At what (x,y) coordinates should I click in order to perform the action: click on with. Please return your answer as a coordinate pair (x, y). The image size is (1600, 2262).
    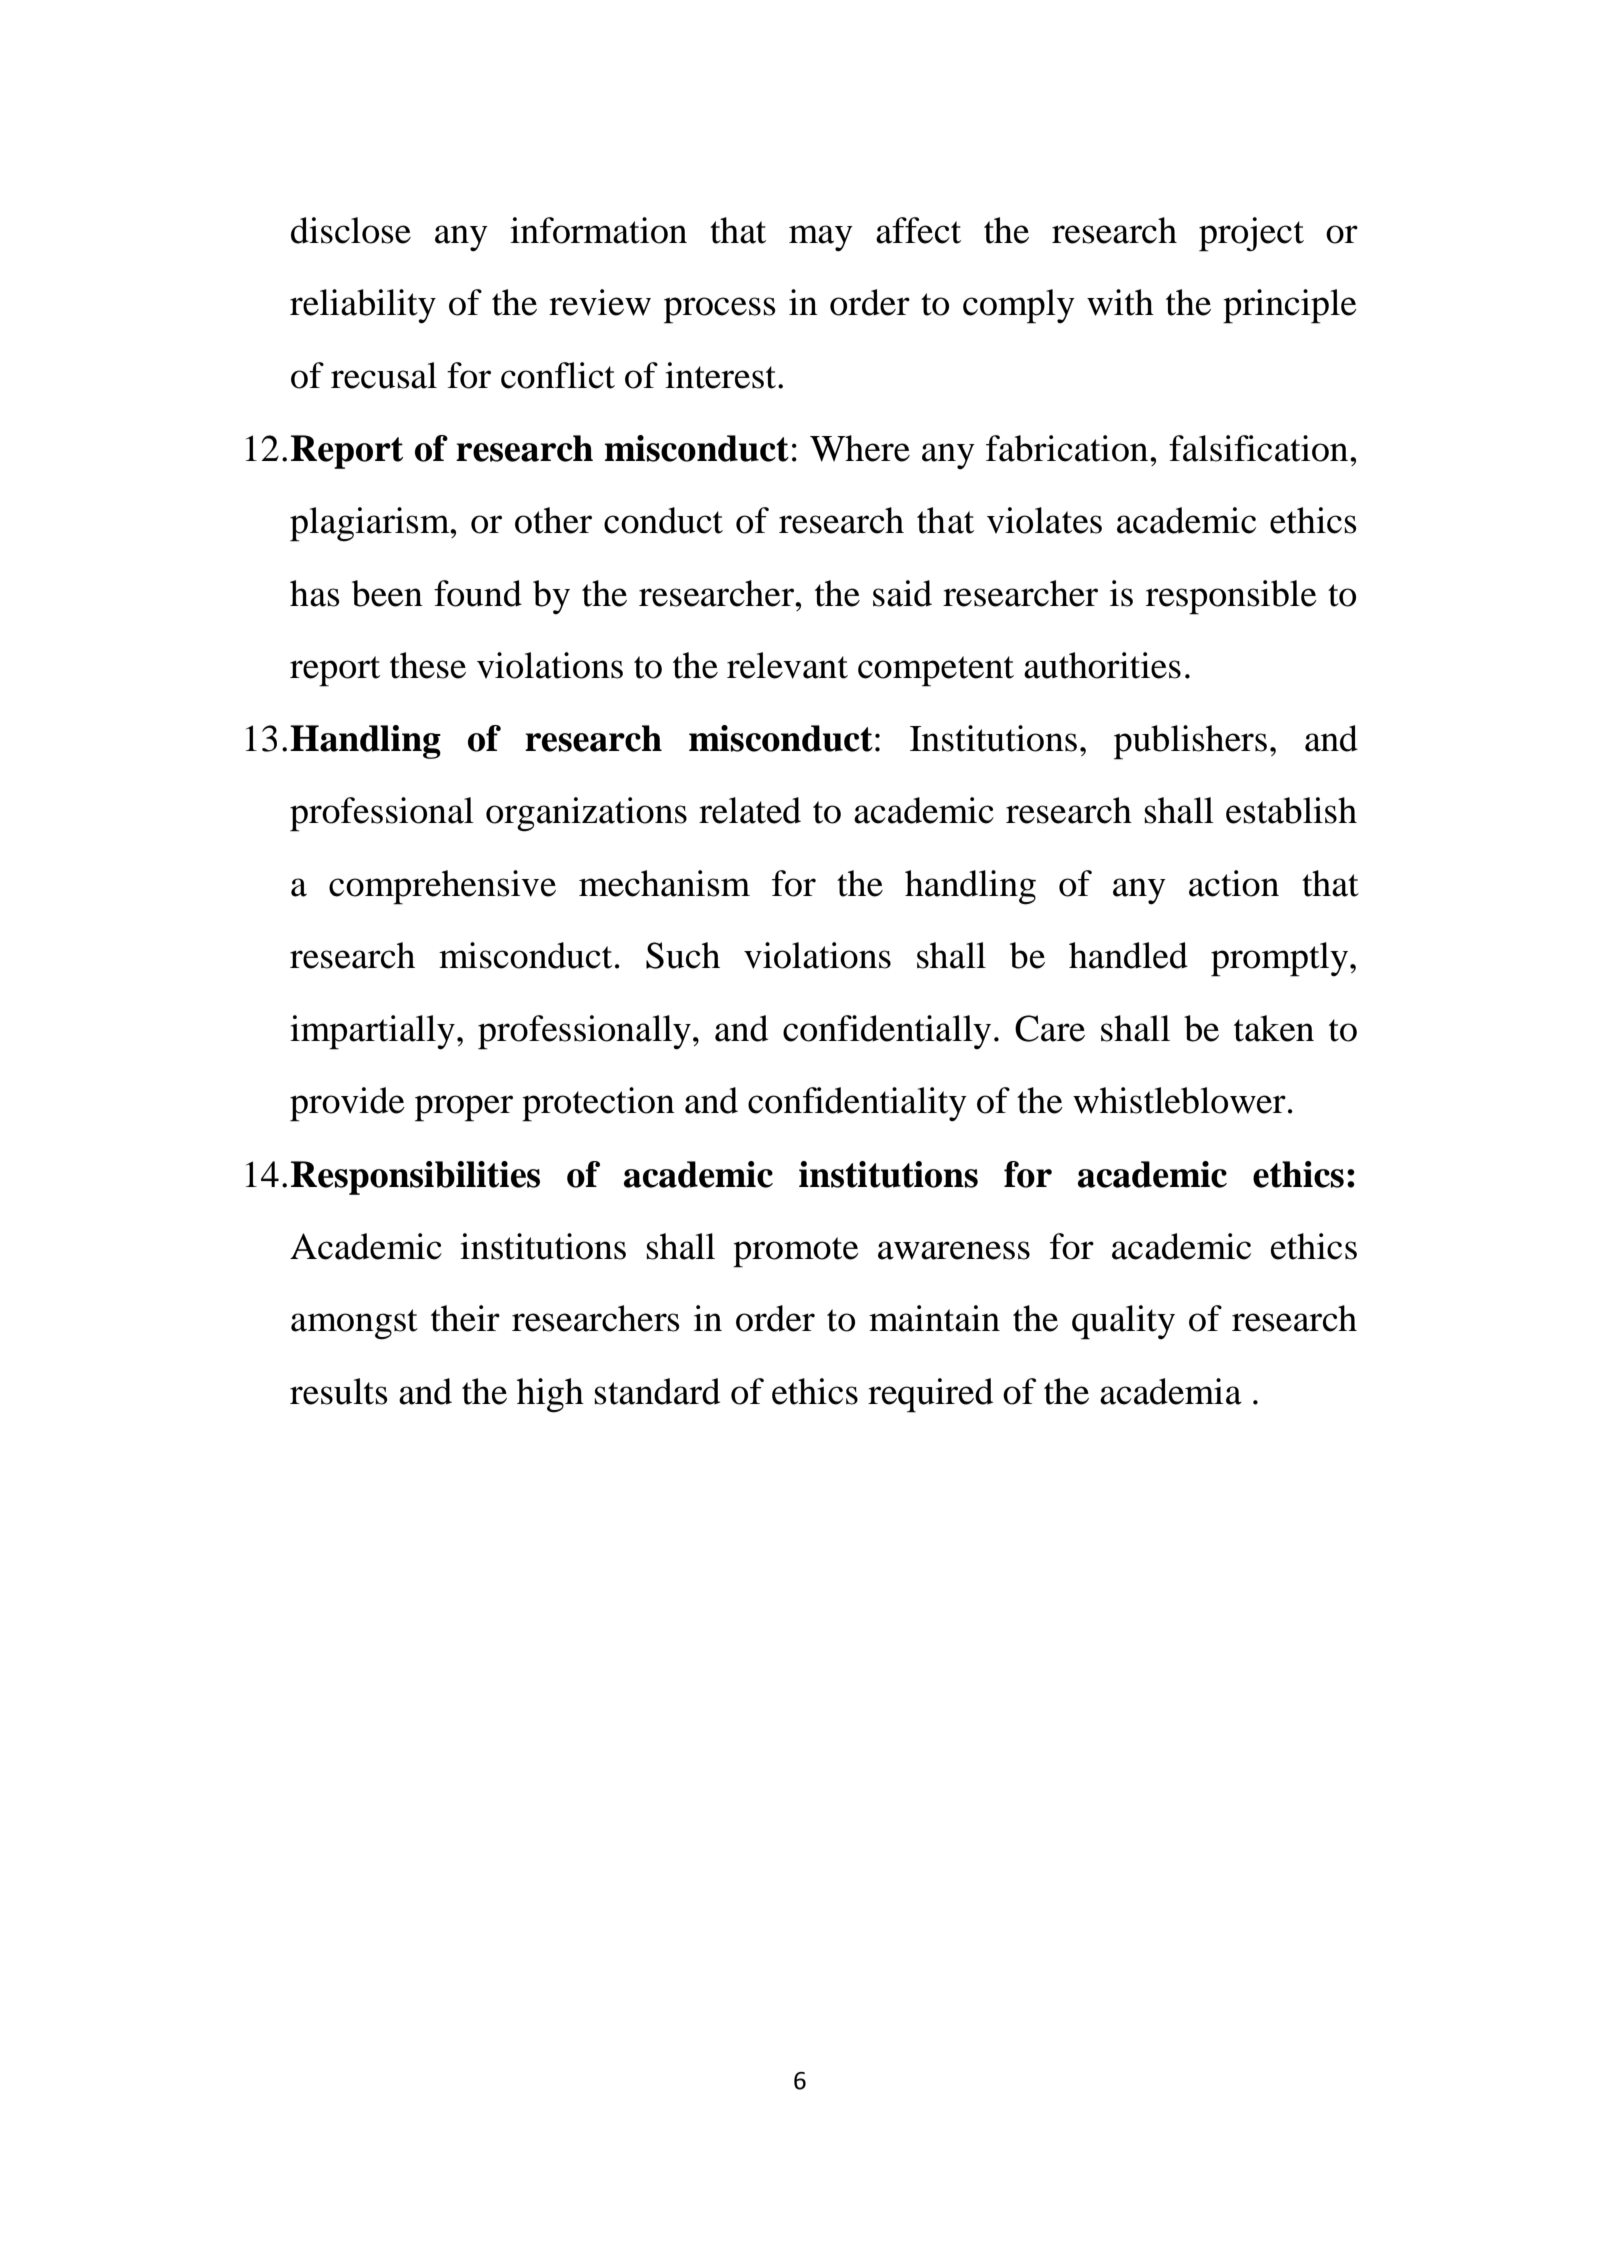
    Looking at the image, I should click on (1120, 302).
